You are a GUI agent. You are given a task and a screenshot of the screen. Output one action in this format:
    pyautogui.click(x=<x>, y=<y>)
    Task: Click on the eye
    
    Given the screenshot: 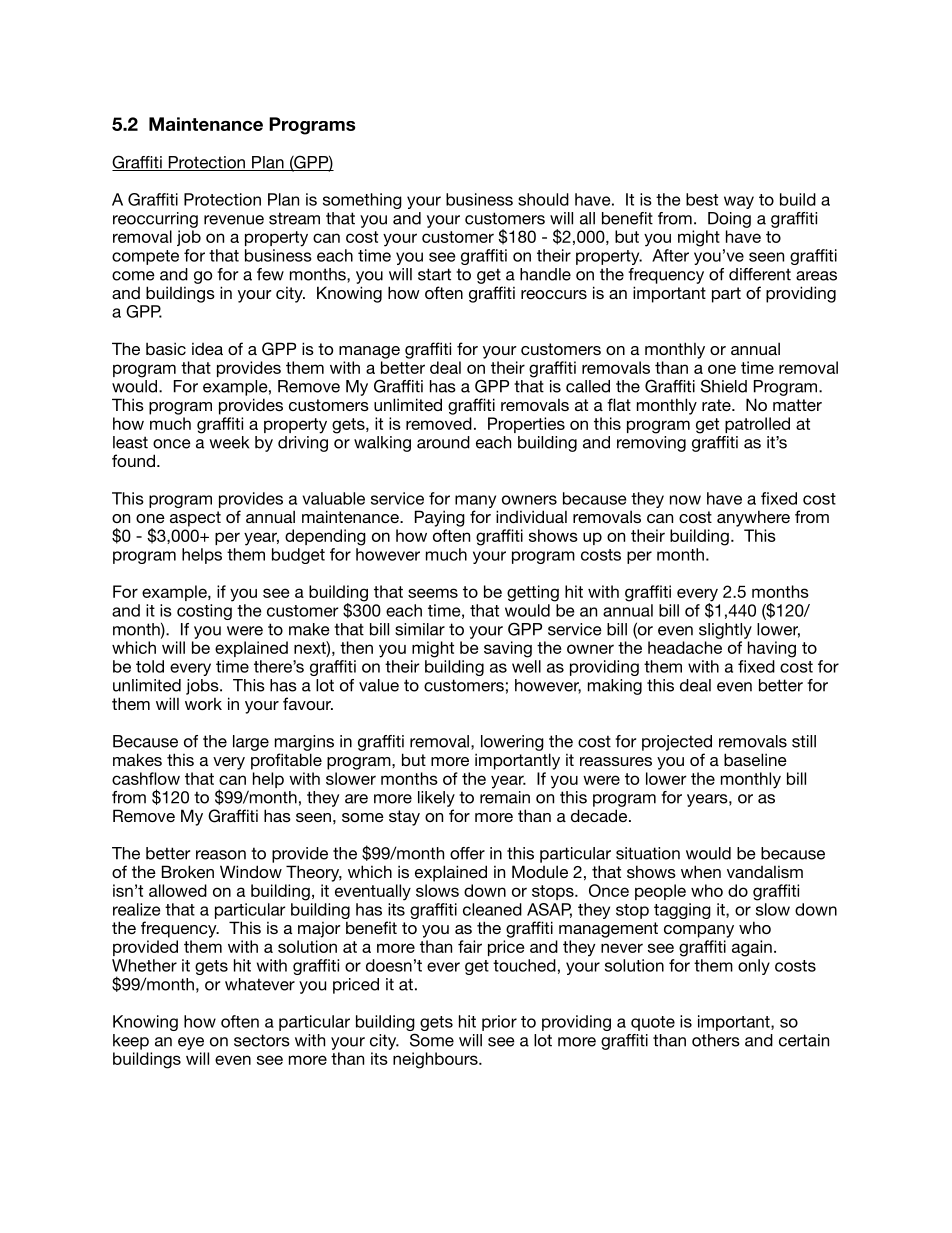 What is the action you would take?
    pyautogui.click(x=191, y=1043)
